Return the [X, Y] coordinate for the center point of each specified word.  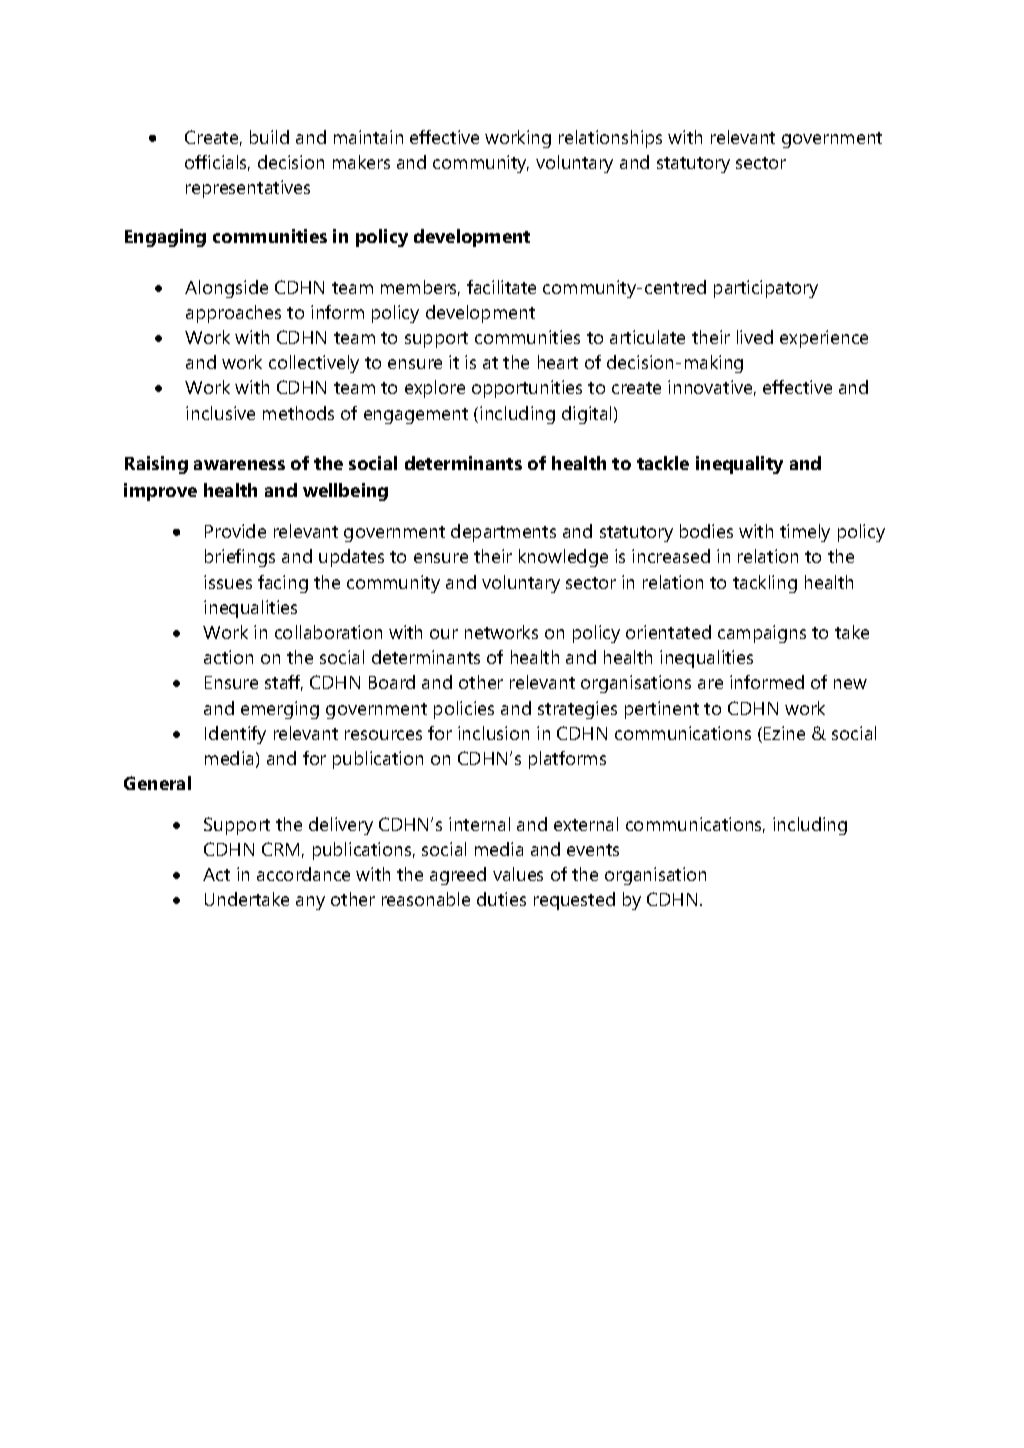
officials [217, 163]
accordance [303, 874]
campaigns [762, 634]
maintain [368, 137]
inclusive [220, 413]
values [518, 874]
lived [755, 337]
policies [464, 710]
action [228, 657]
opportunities [527, 389]
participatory [766, 289]
